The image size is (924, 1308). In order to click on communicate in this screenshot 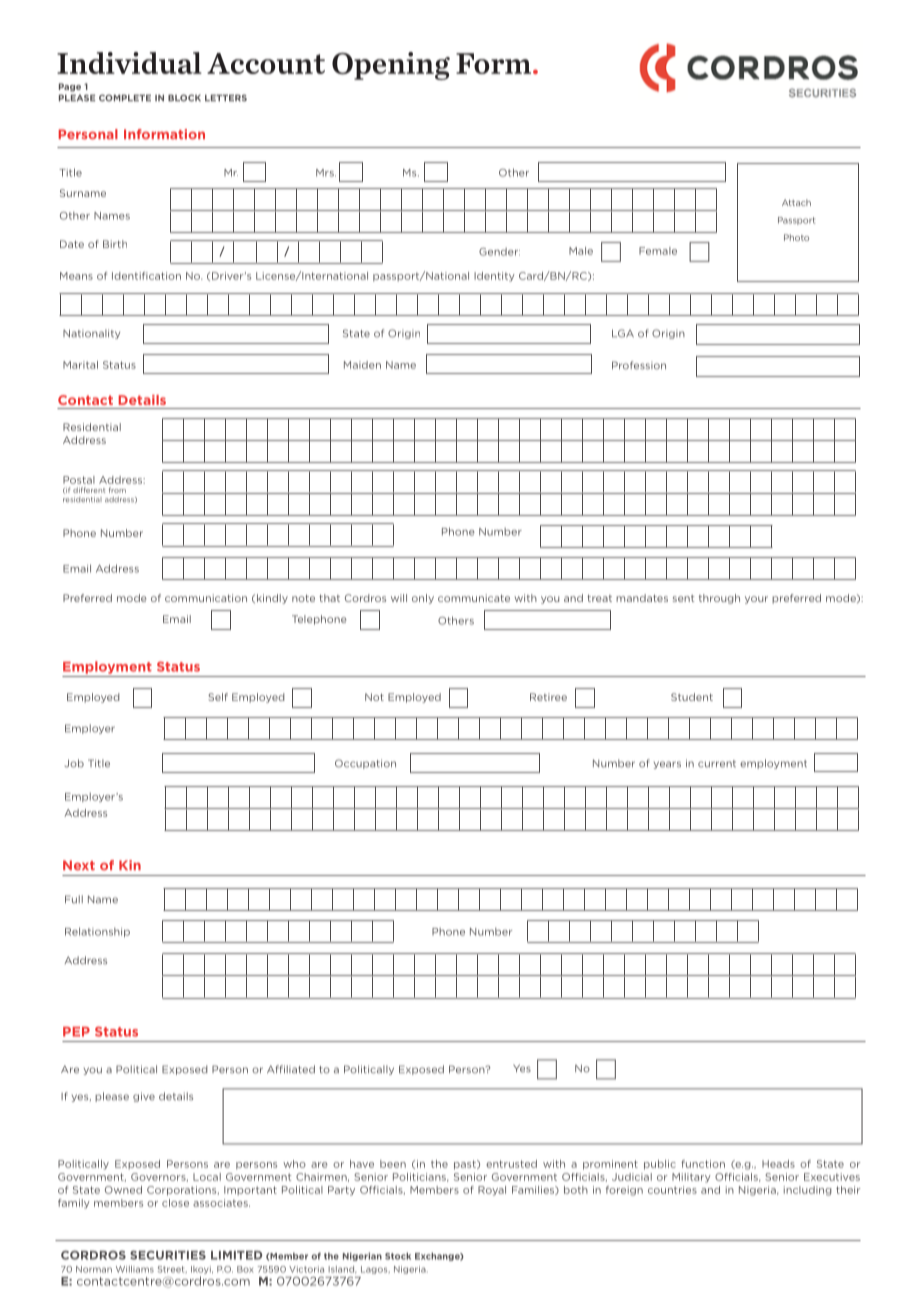, I will do `click(474, 598)`.
